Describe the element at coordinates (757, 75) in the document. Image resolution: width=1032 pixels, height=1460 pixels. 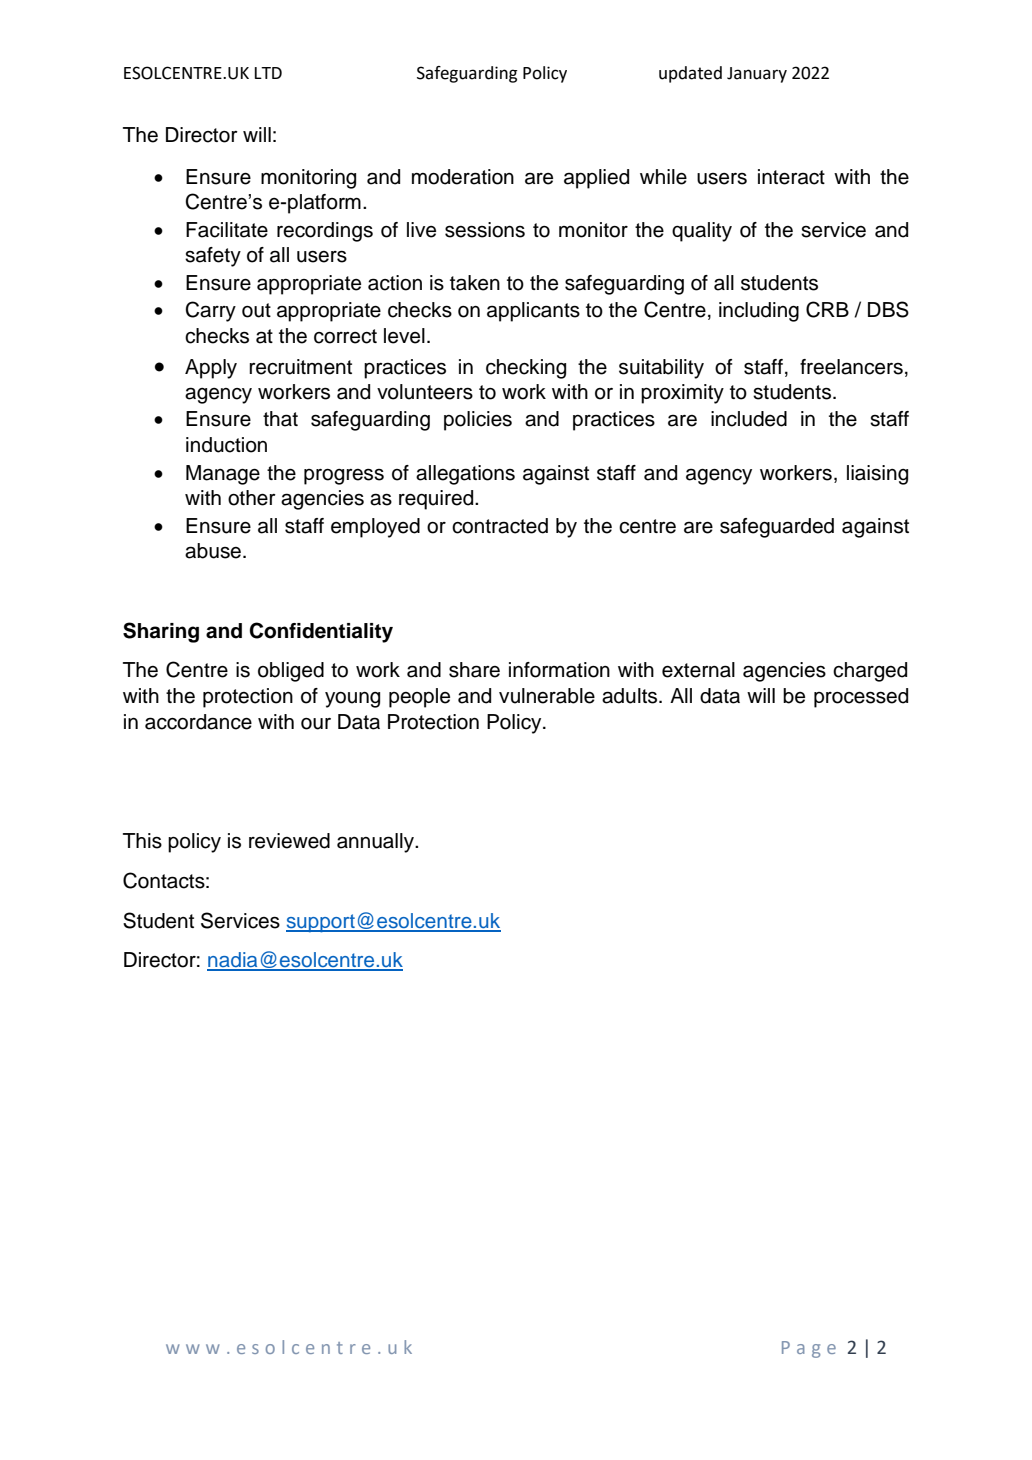
I see `January` at that location.
